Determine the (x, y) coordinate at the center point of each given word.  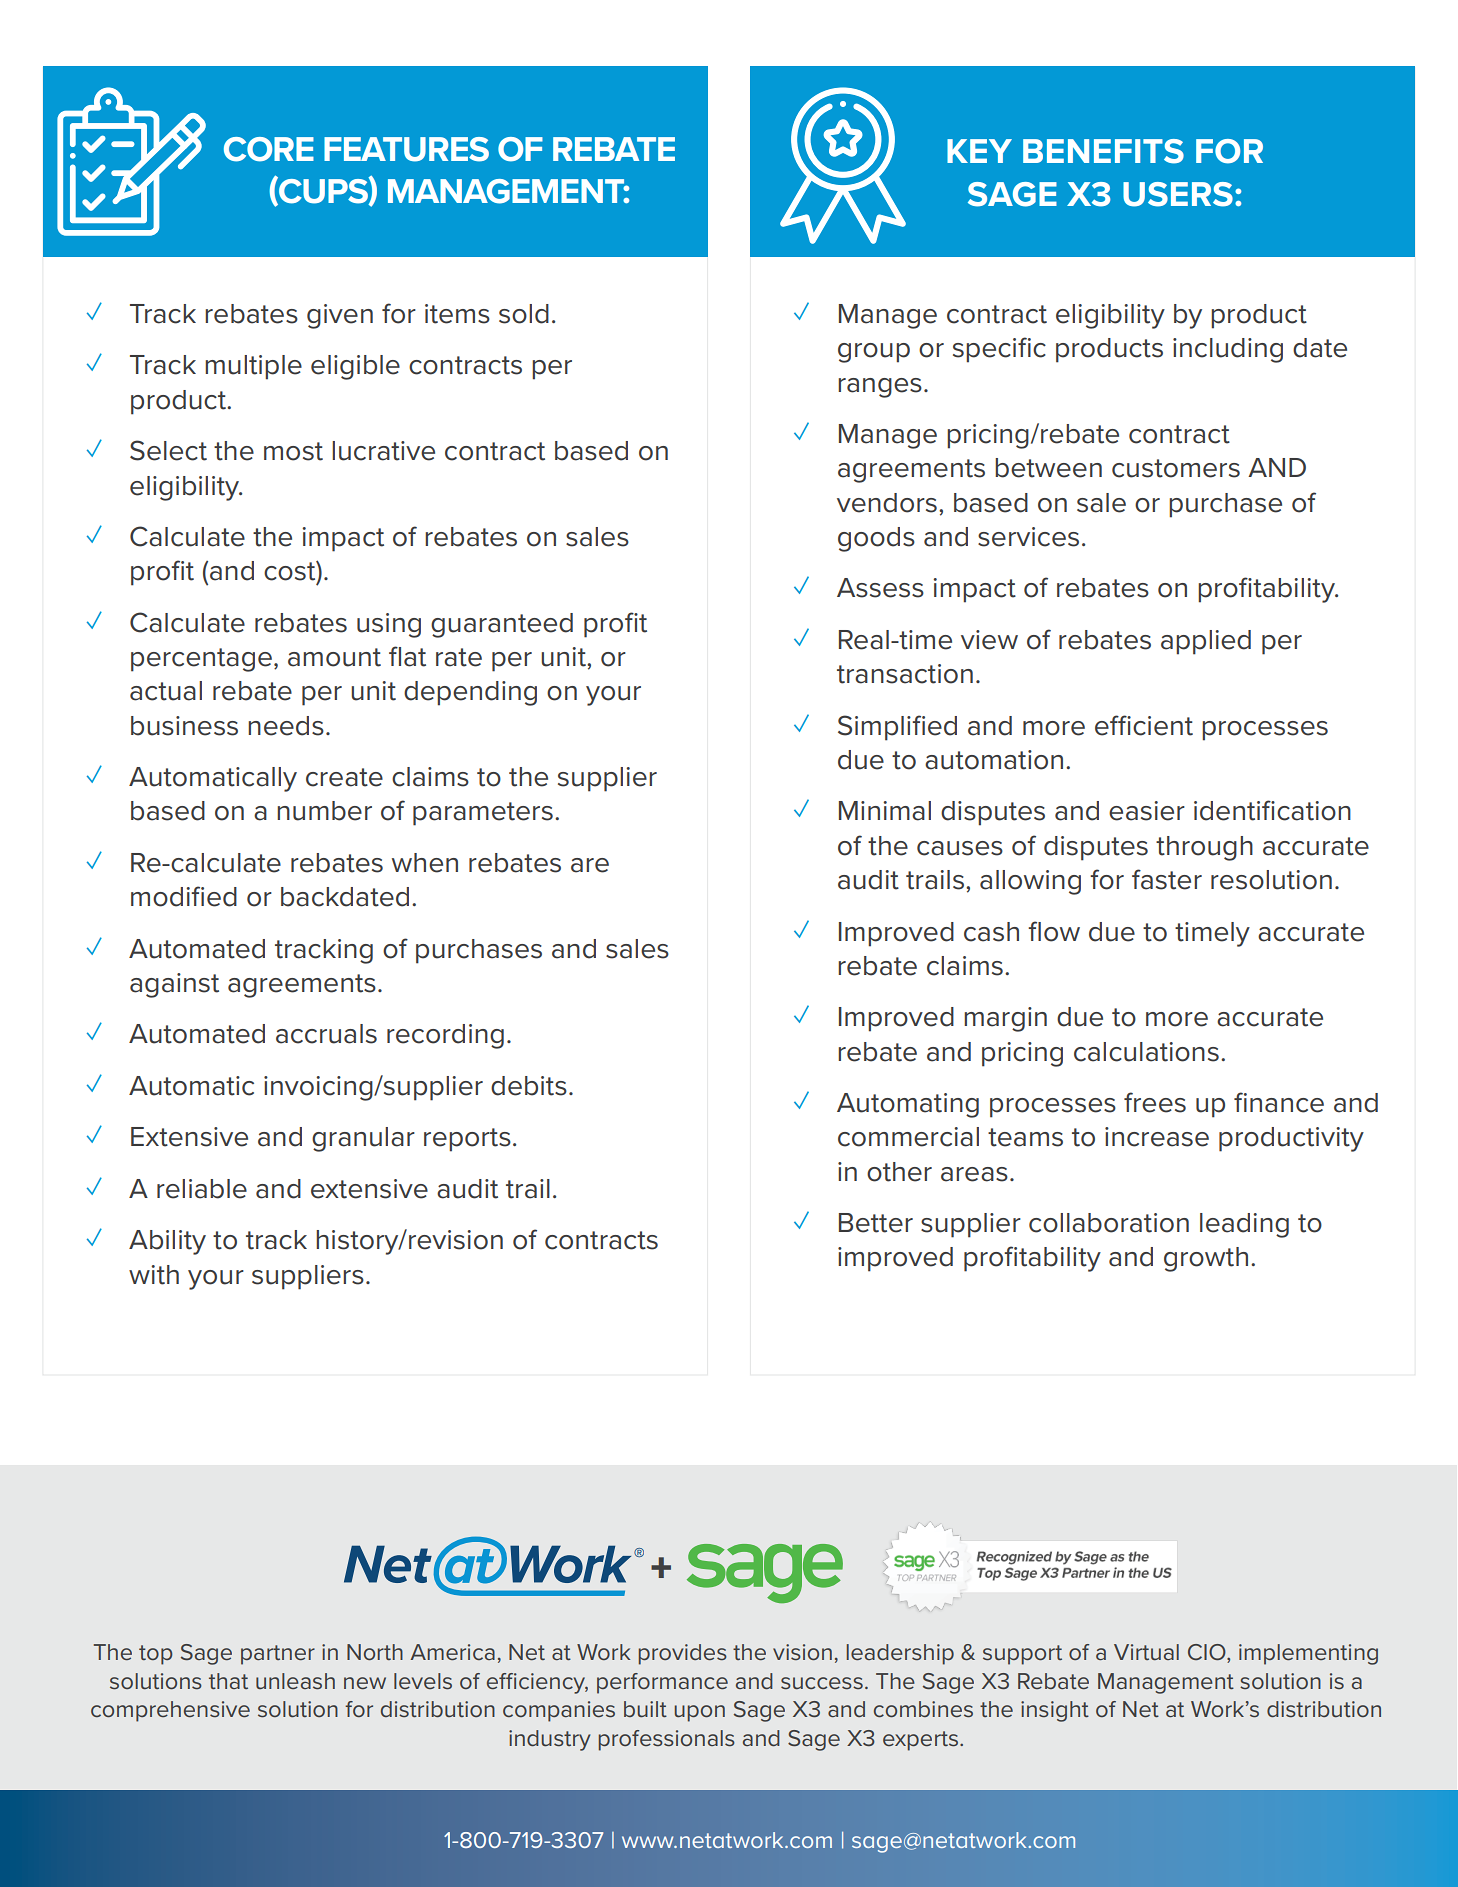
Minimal (885, 811)
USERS (1178, 194)
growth (1206, 1259)
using (389, 625)
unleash (295, 1681)
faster (1167, 879)
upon (700, 1713)
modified (184, 896)
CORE (269, 149)
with (154, 1275)
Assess (880, 588)
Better (876, 1223)
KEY (979, 151)
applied (1206, 642)
